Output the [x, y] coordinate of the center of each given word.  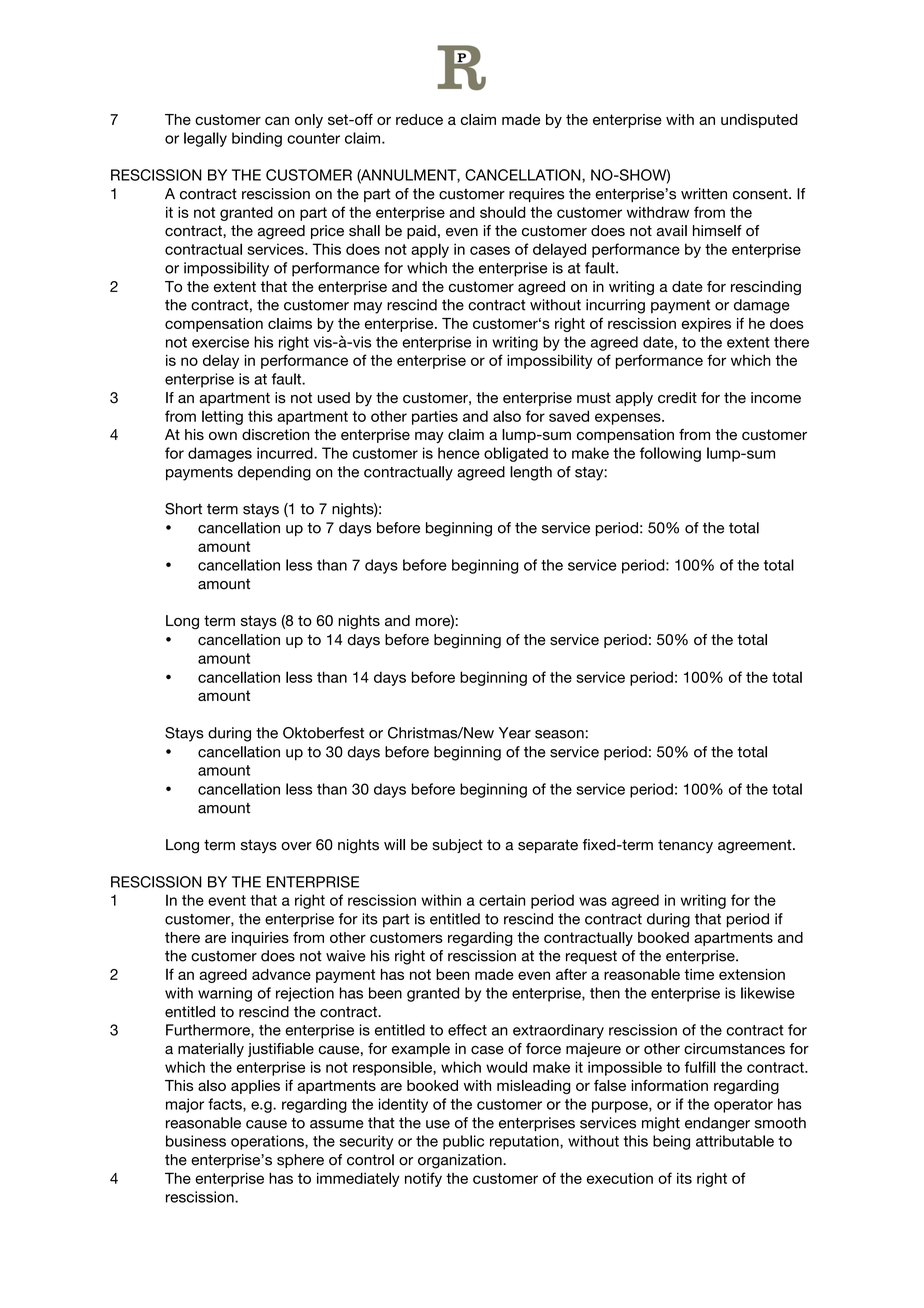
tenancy [685, 846]
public [463, 1142]
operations [268, 1142]
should [503, 212]
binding [257, 139]
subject [458, 846]
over [296, 846]
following [670, 454]
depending [274, 473]
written [704, 194]
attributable [735, 1141]
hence [459, 453]
